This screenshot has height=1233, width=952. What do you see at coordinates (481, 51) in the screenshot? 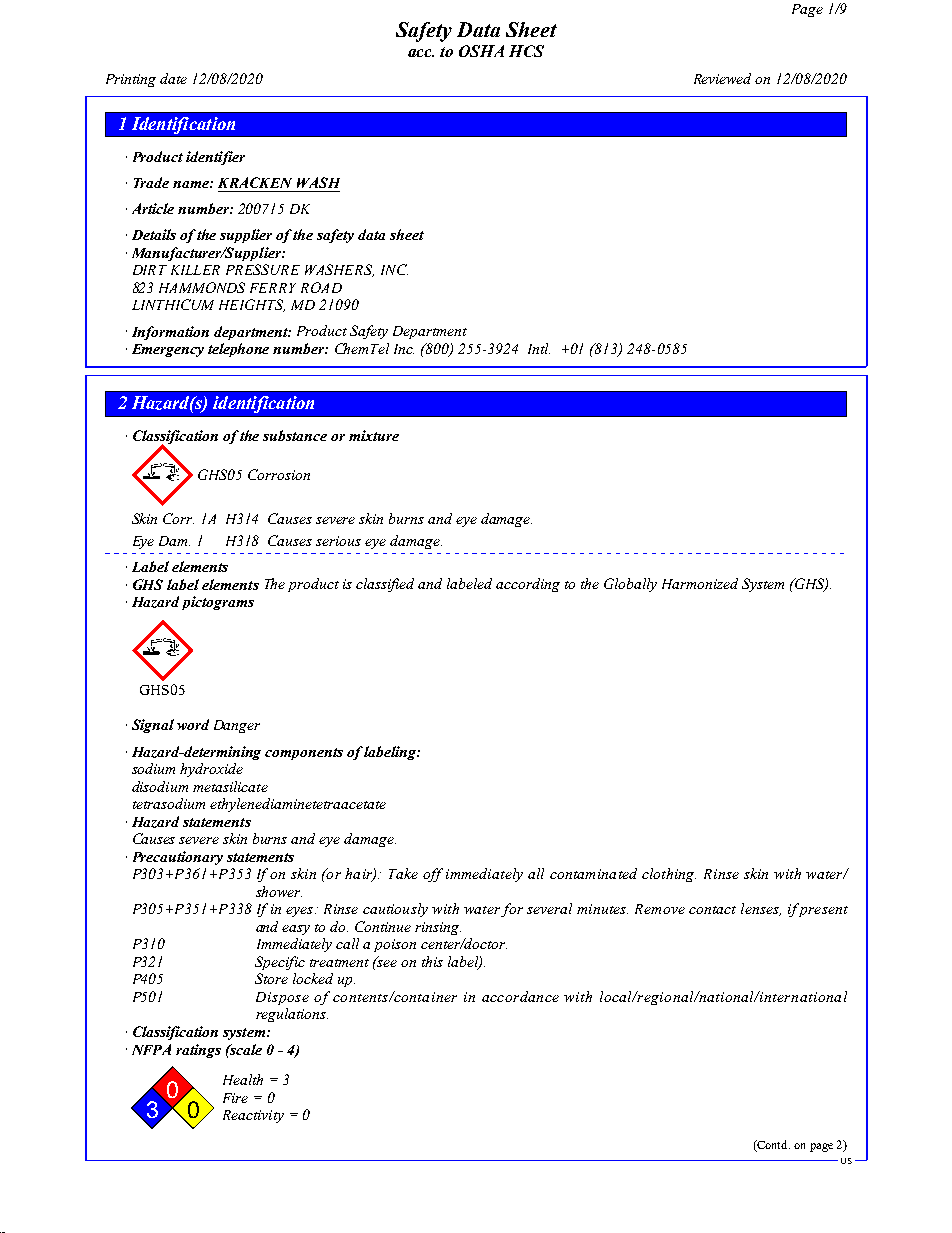
I see `OSHA` at bounding box center [481, 51].
